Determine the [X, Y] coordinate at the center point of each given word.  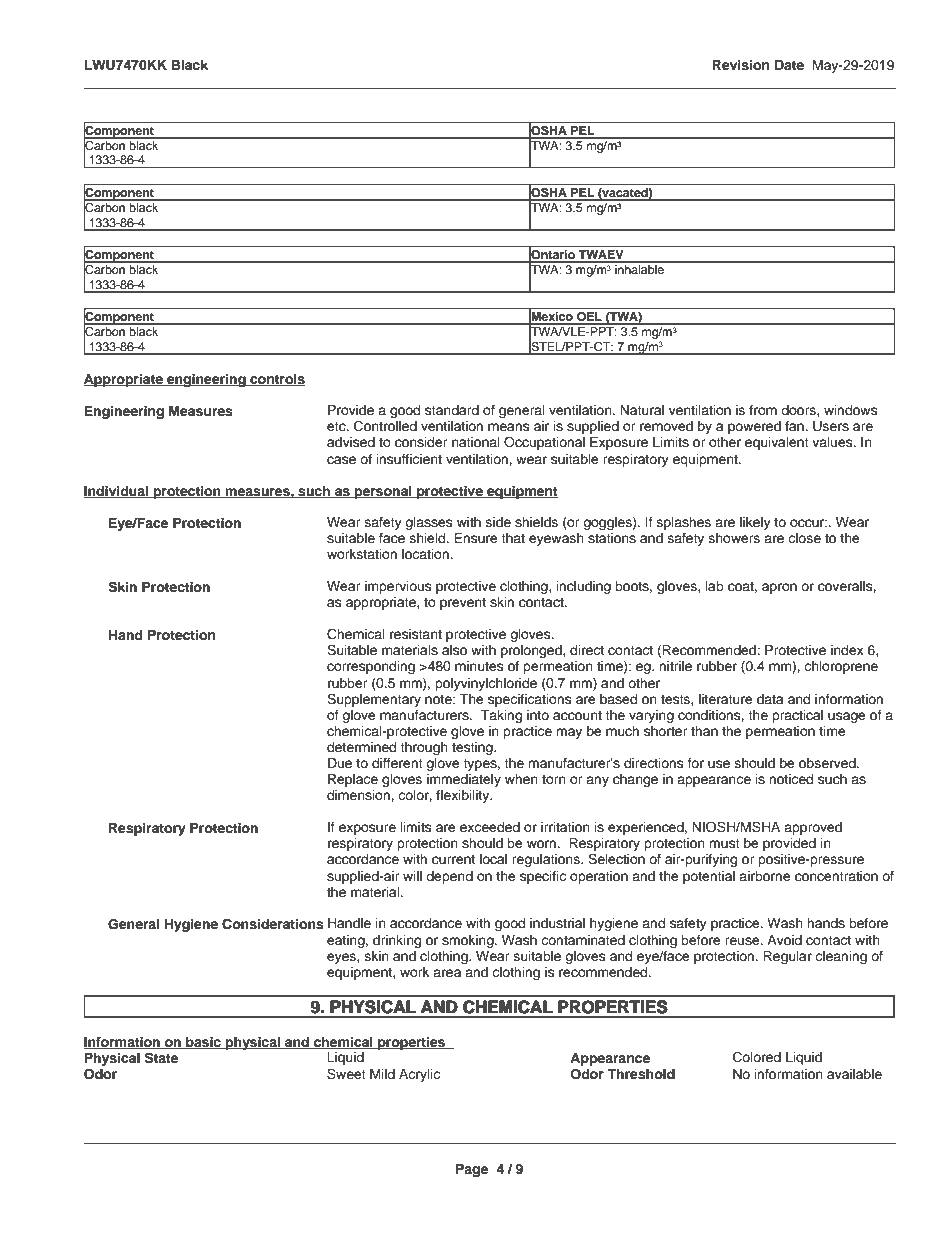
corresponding [371, 667]
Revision [740, 65]
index [847, 650]
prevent [463, 604]
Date [789, 65]
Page [472, 1170]
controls [277, 380]
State [161, 1058]
